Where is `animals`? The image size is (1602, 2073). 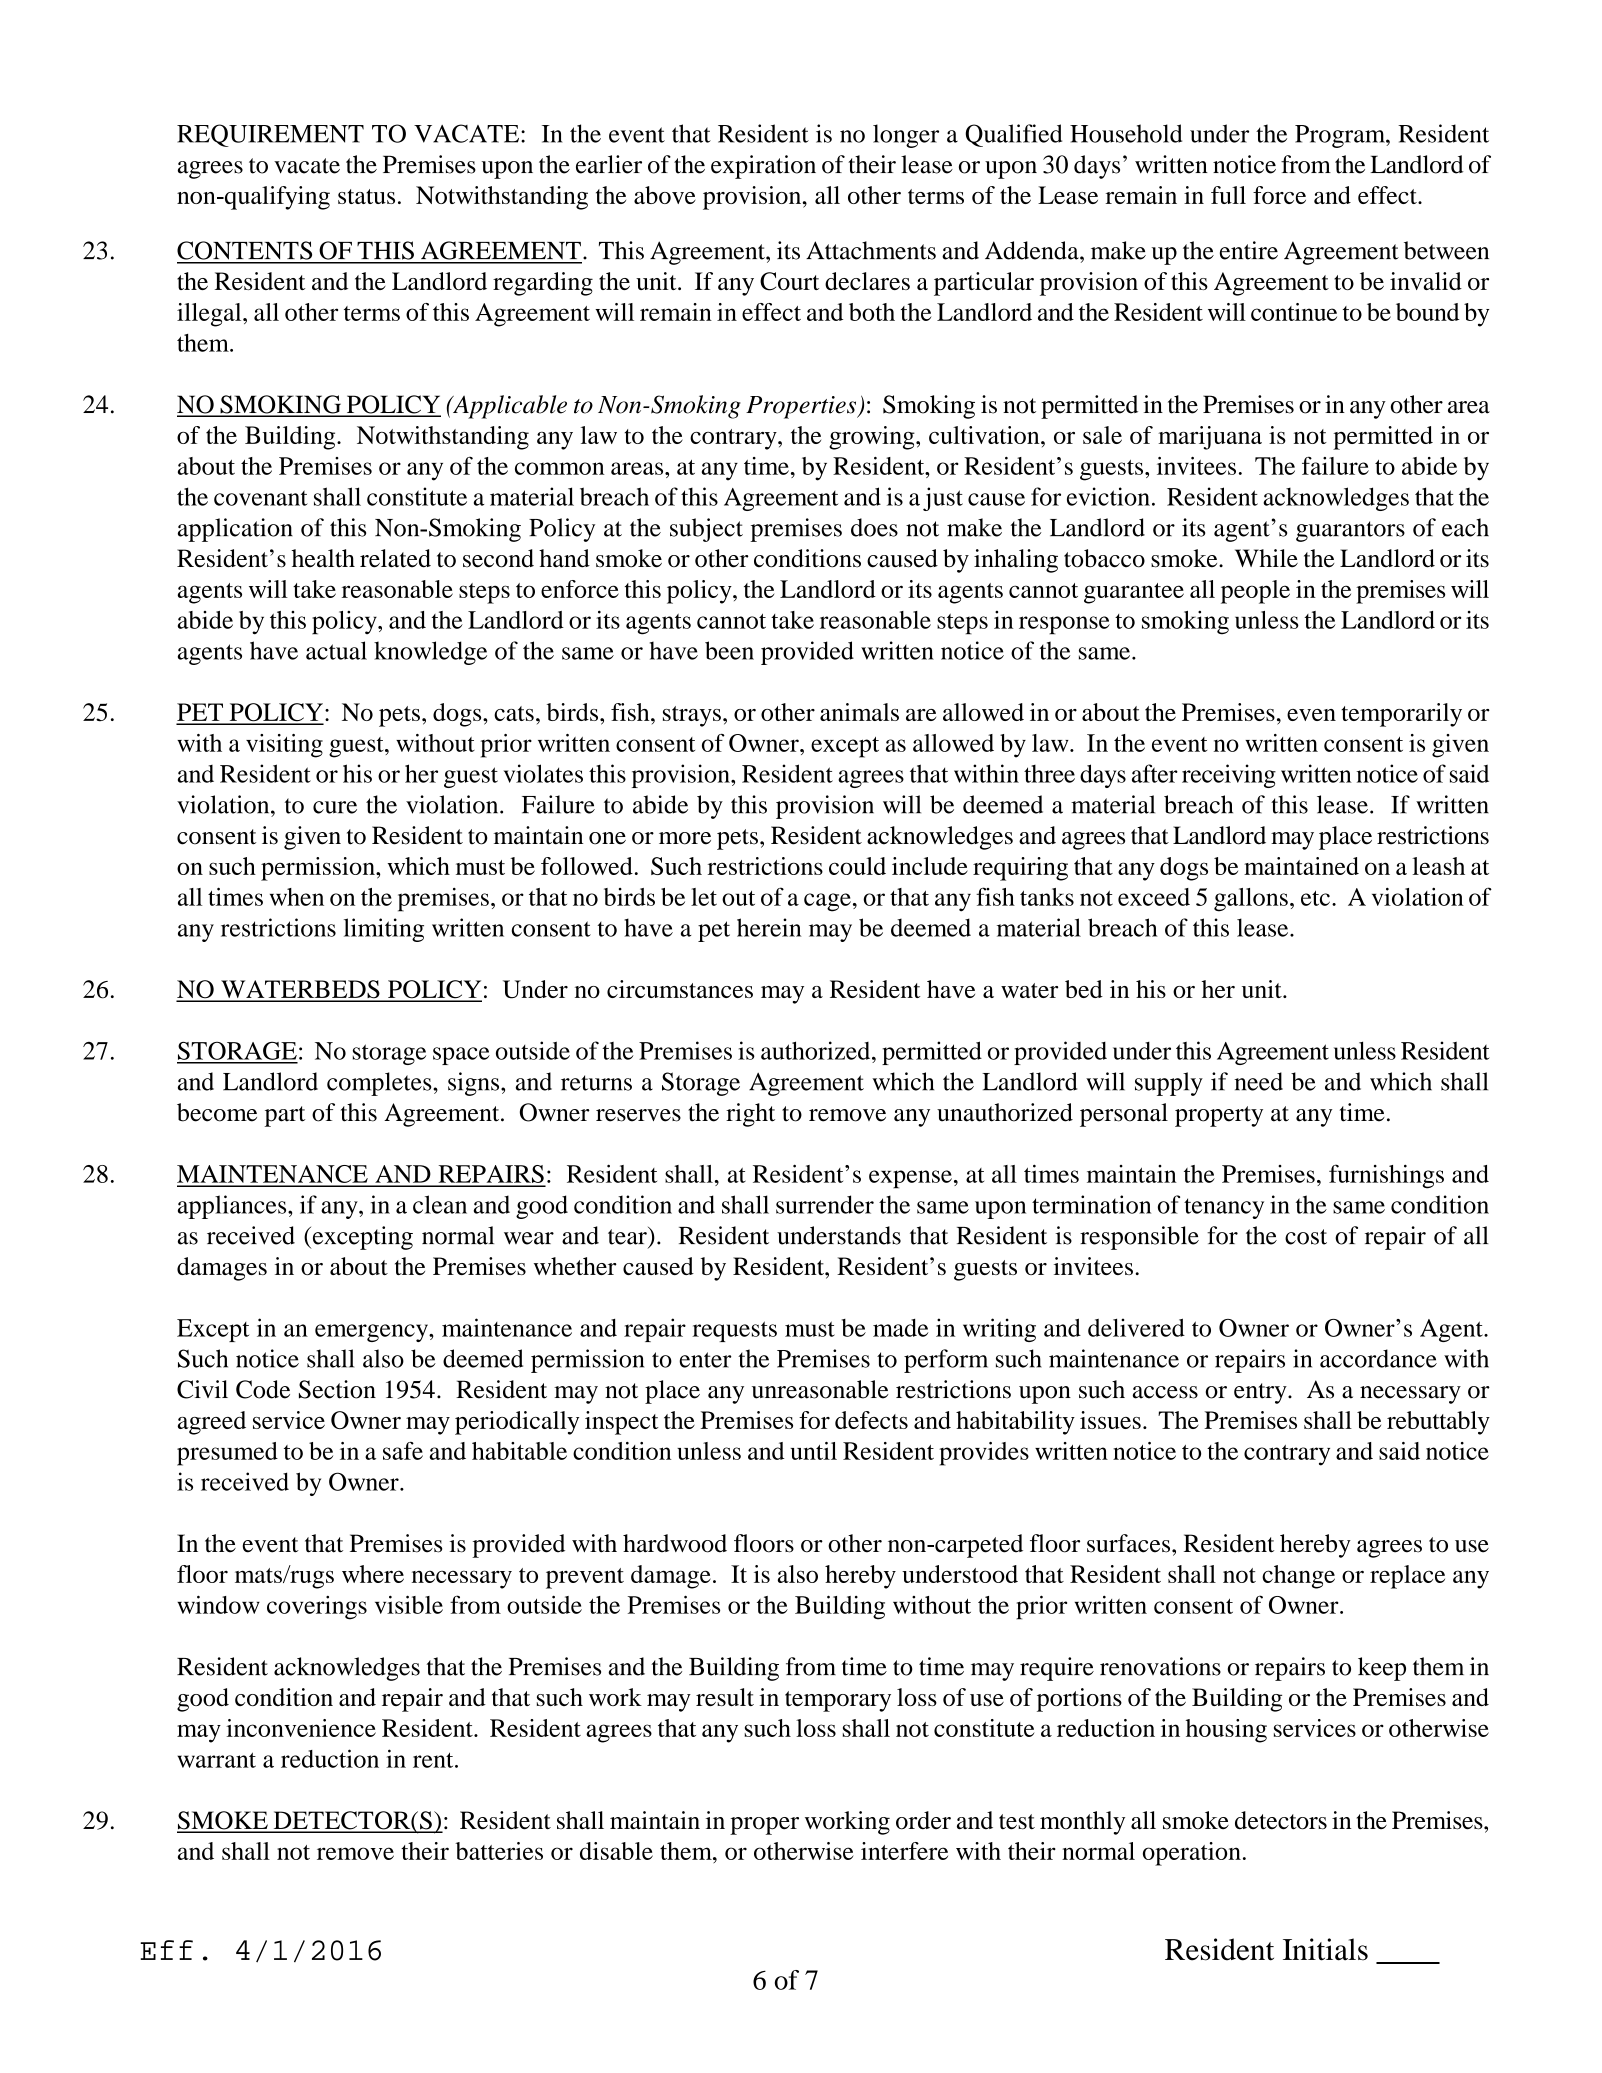
animals is located at coordinates (859, 712).
